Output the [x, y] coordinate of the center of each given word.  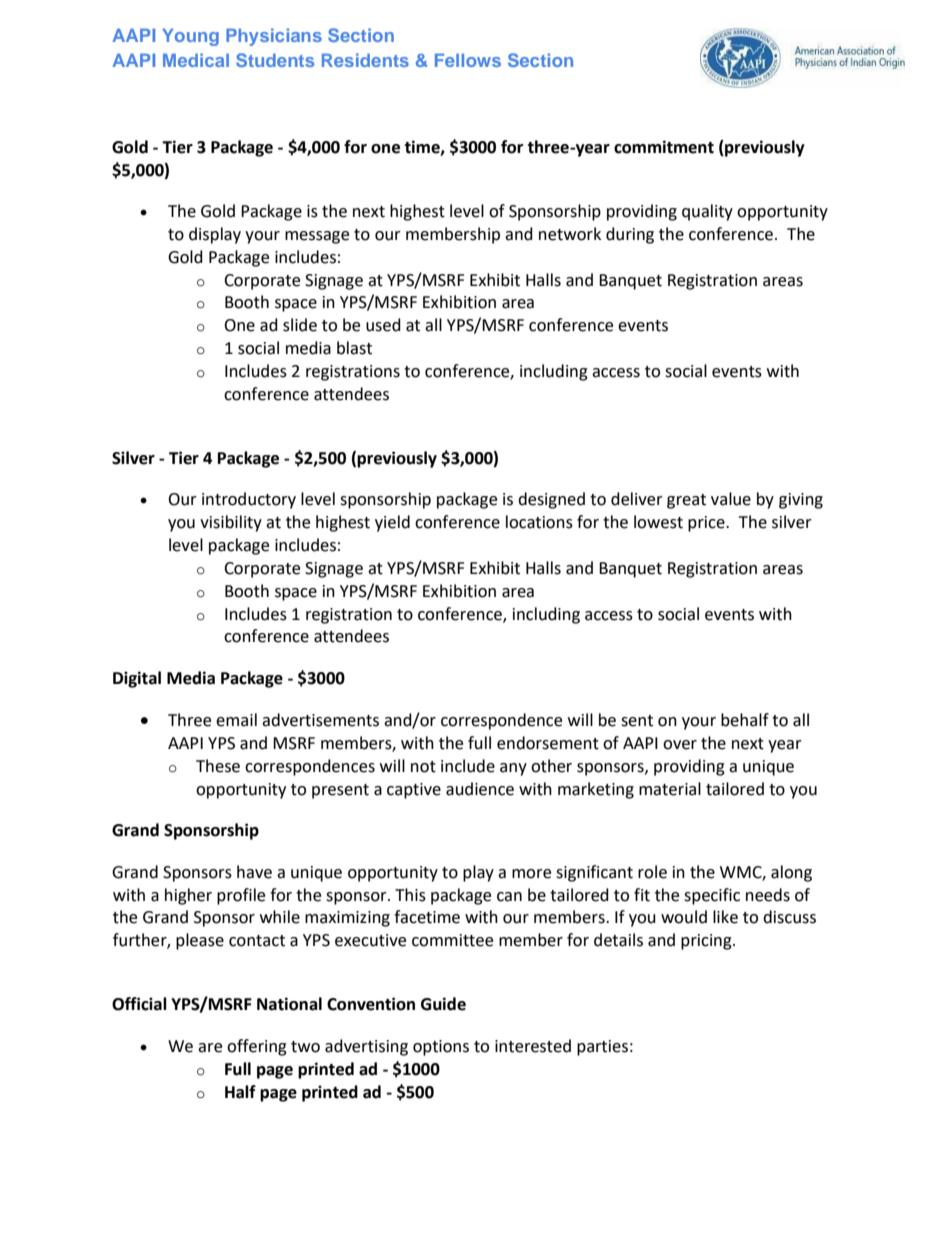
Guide [443, 1004]
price [707, 524]
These [218, 766]
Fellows [468, 60]
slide [300, 325]
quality [707, 212]
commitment [664, 147]
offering [257, 1047]
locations [539, 522]
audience [480, 789]
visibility [231, 523]
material [670, 789]
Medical [196, 60]
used [383, 325]
